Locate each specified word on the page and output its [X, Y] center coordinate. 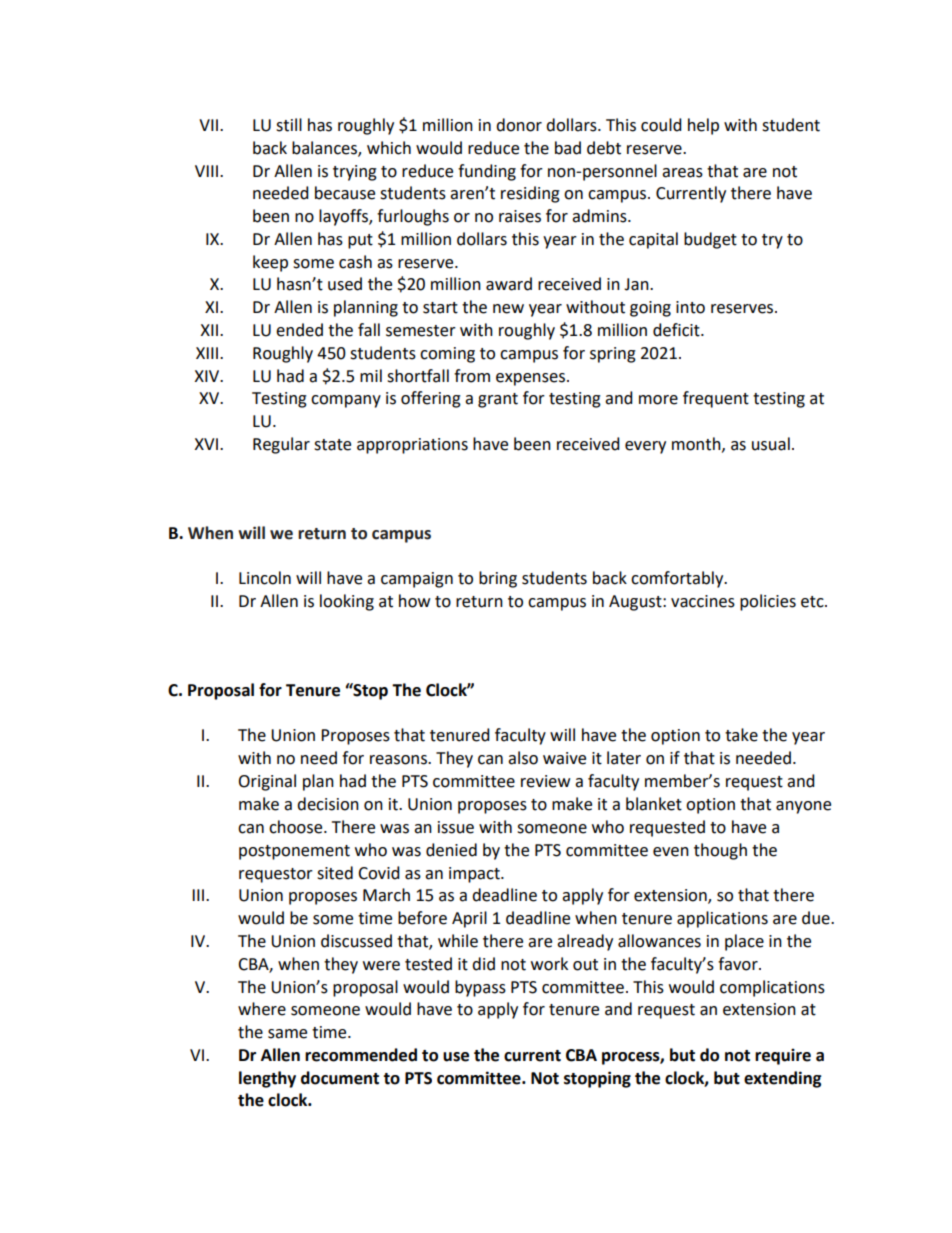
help [703, 126]
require [783, 1056]
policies [768, 602]
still [289, 125]
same [287, 1034]
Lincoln [265, 578]
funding [487, 172]
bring [498, 579]
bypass [480, 988]
